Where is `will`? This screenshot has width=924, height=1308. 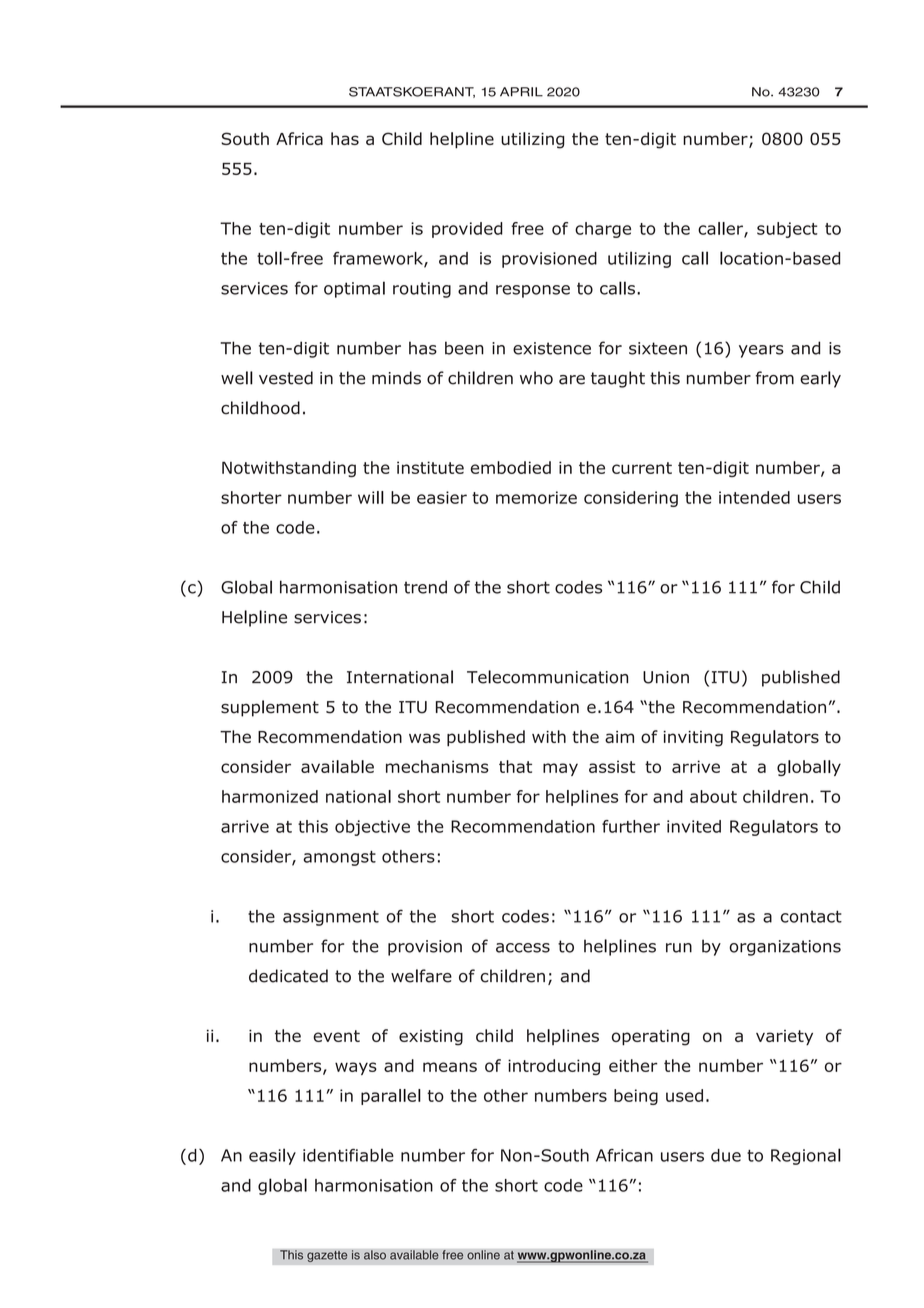 will is located at coordinates (371, 497).
